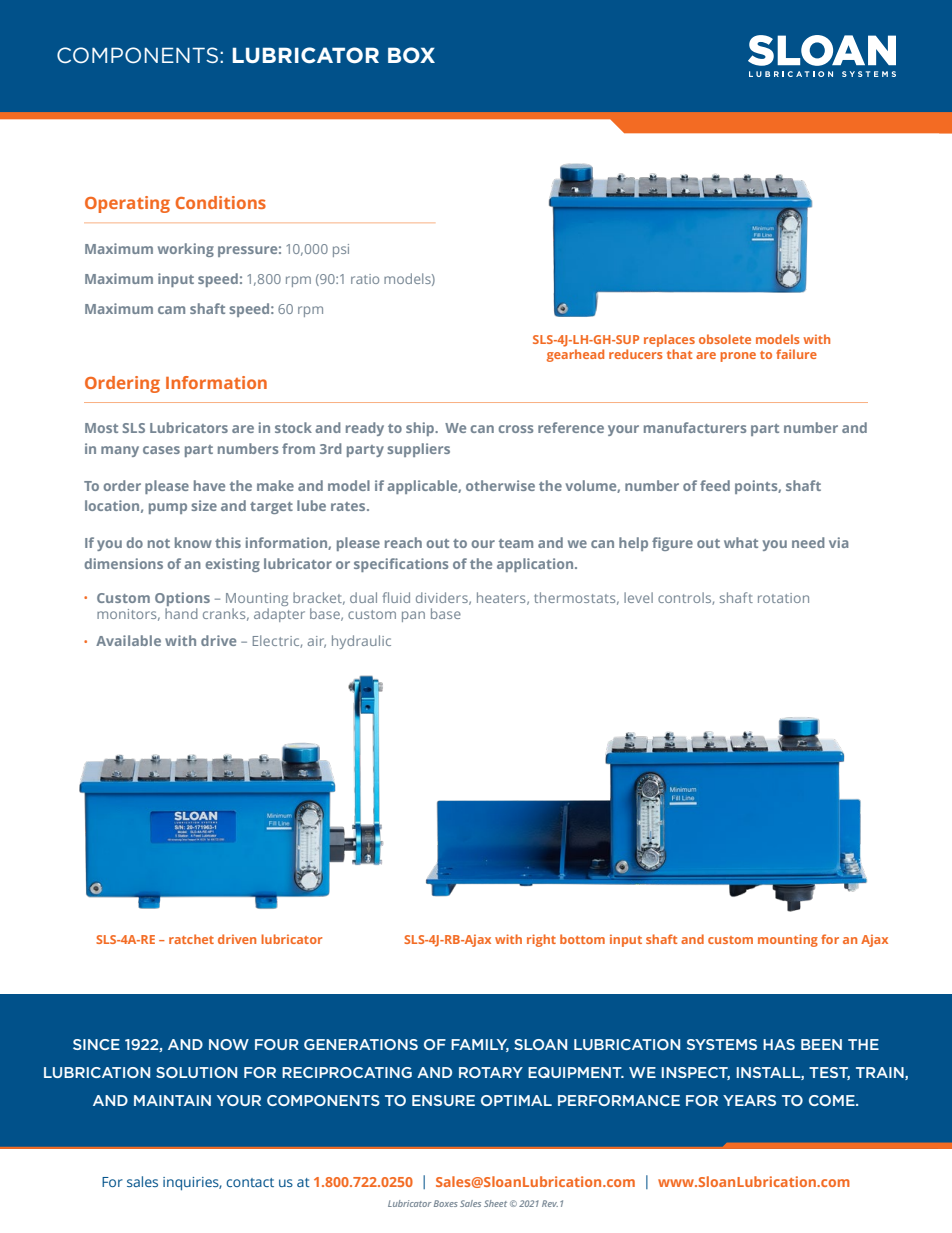 The height and width of the image is (1233, 952). Describe the element at coordinates (413, 616) in the image. I see `pan` at that location.
